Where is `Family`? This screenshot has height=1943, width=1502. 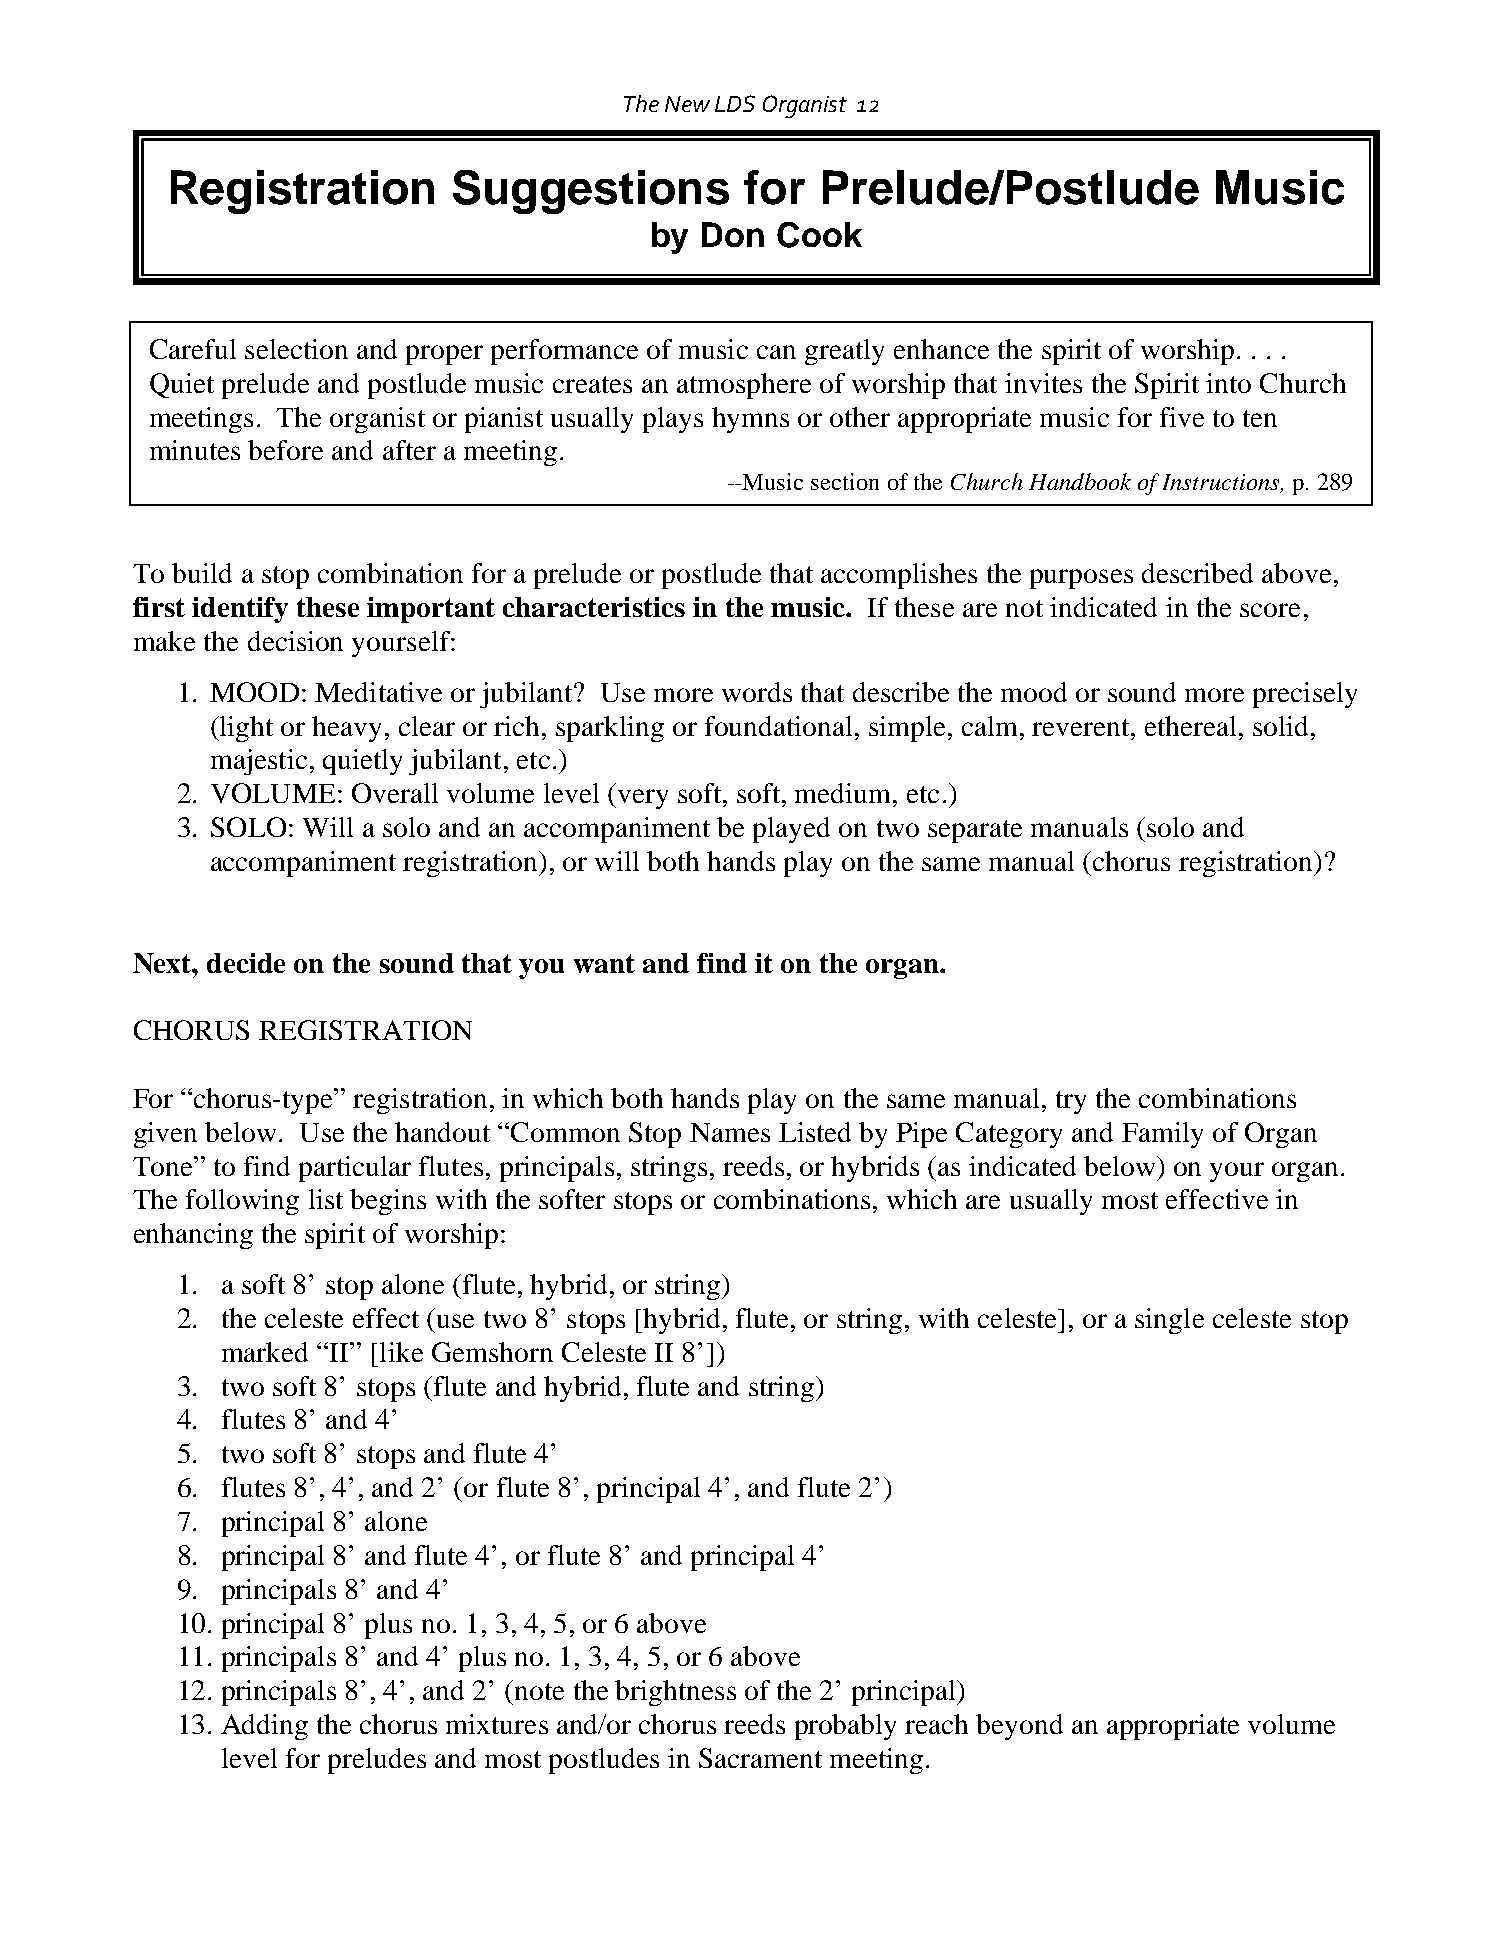 Family is located at coordinates (1162, 1135).
